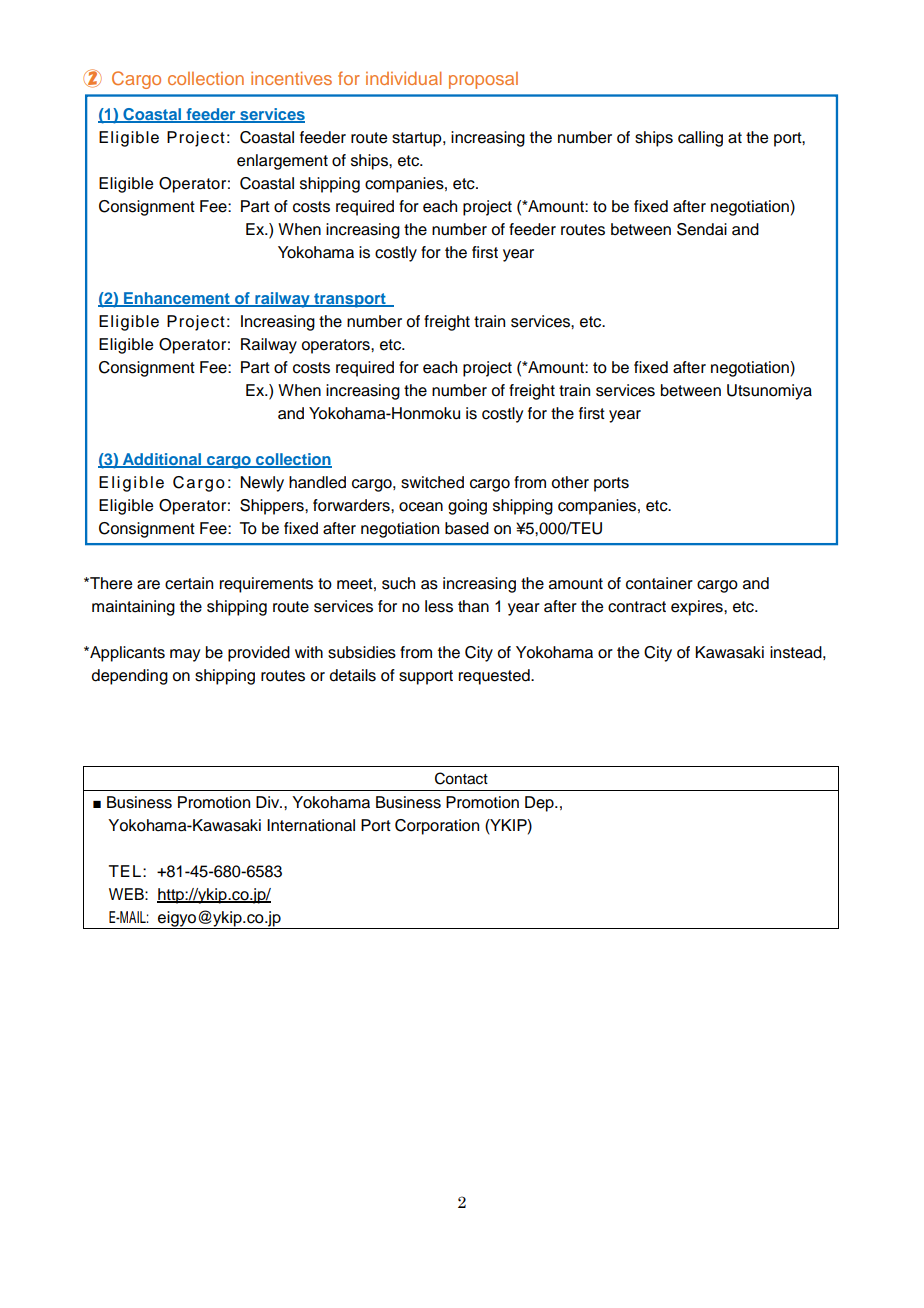 Image resolution: width=924 pixels, height=1308 pixels. Describe the element at coordinates (185, 655) in the screenshot. I see `may` at that location.
